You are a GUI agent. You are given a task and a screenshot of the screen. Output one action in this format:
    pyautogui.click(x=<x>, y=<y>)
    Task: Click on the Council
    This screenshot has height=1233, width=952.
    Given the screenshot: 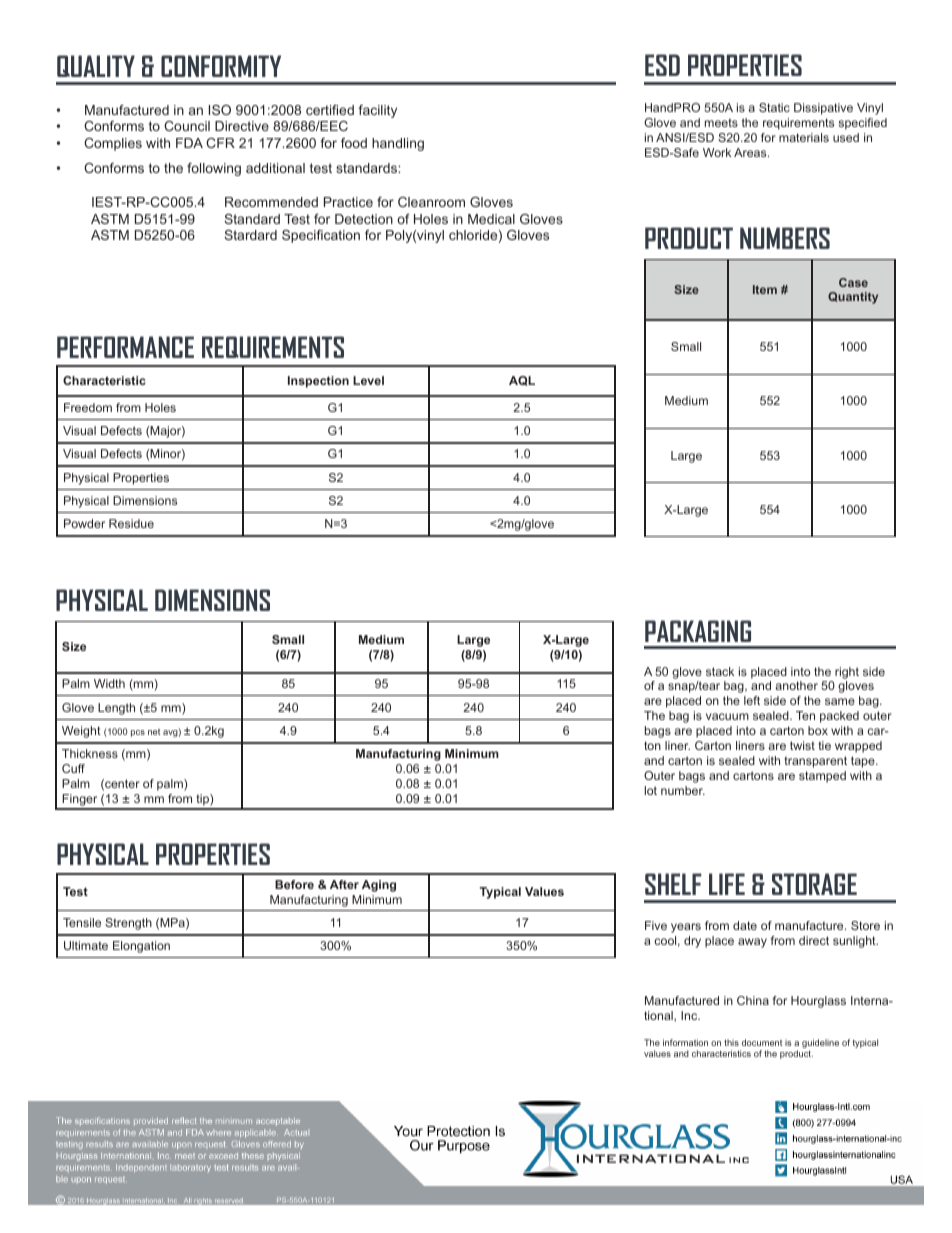 What is the action you would take?
    pyautogui.click(x=187, y=126)
